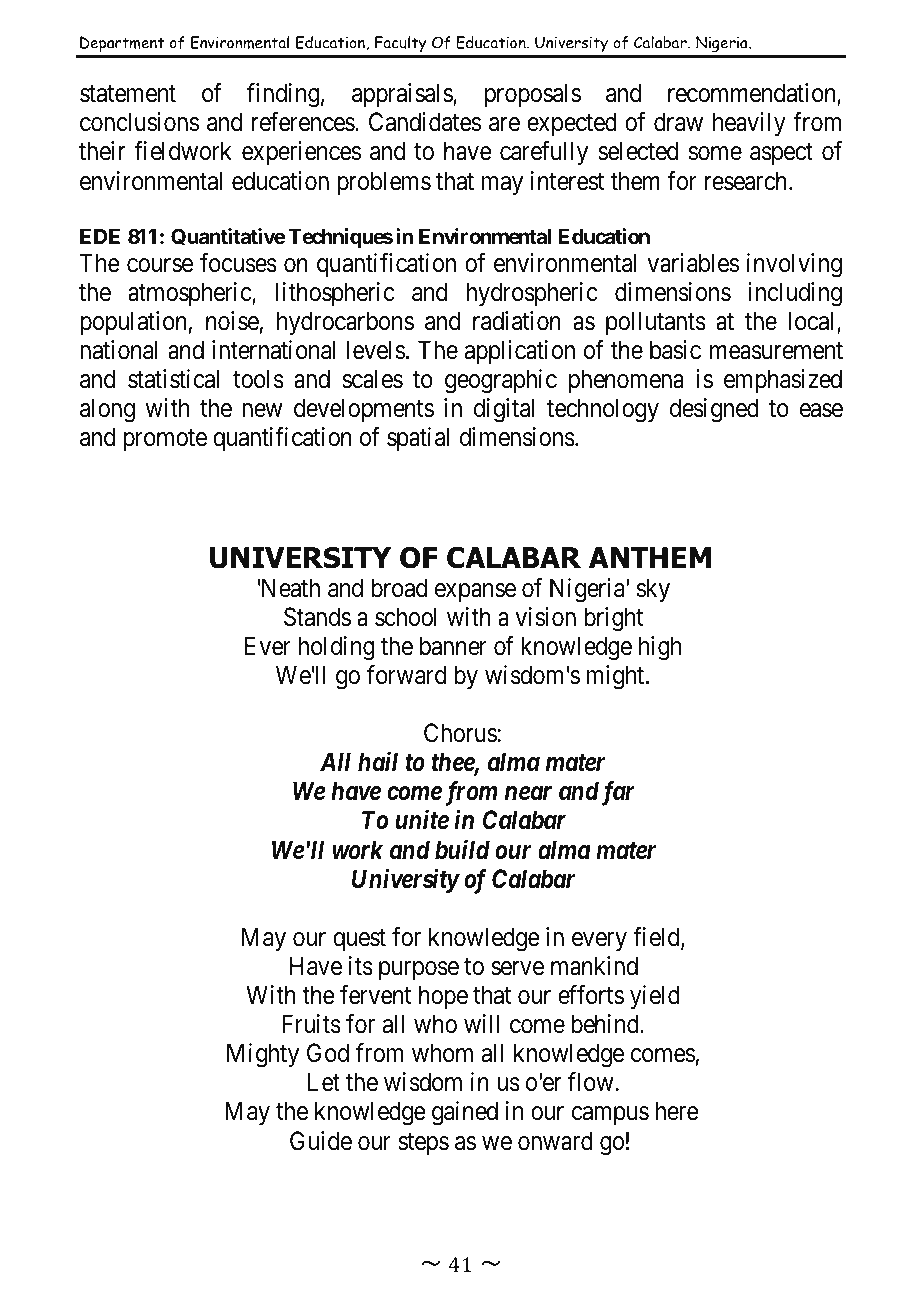  What do you see at coordinates (321, 1141) in the screenshot?
I see `Guide` at bounding box center [321, 1141].
